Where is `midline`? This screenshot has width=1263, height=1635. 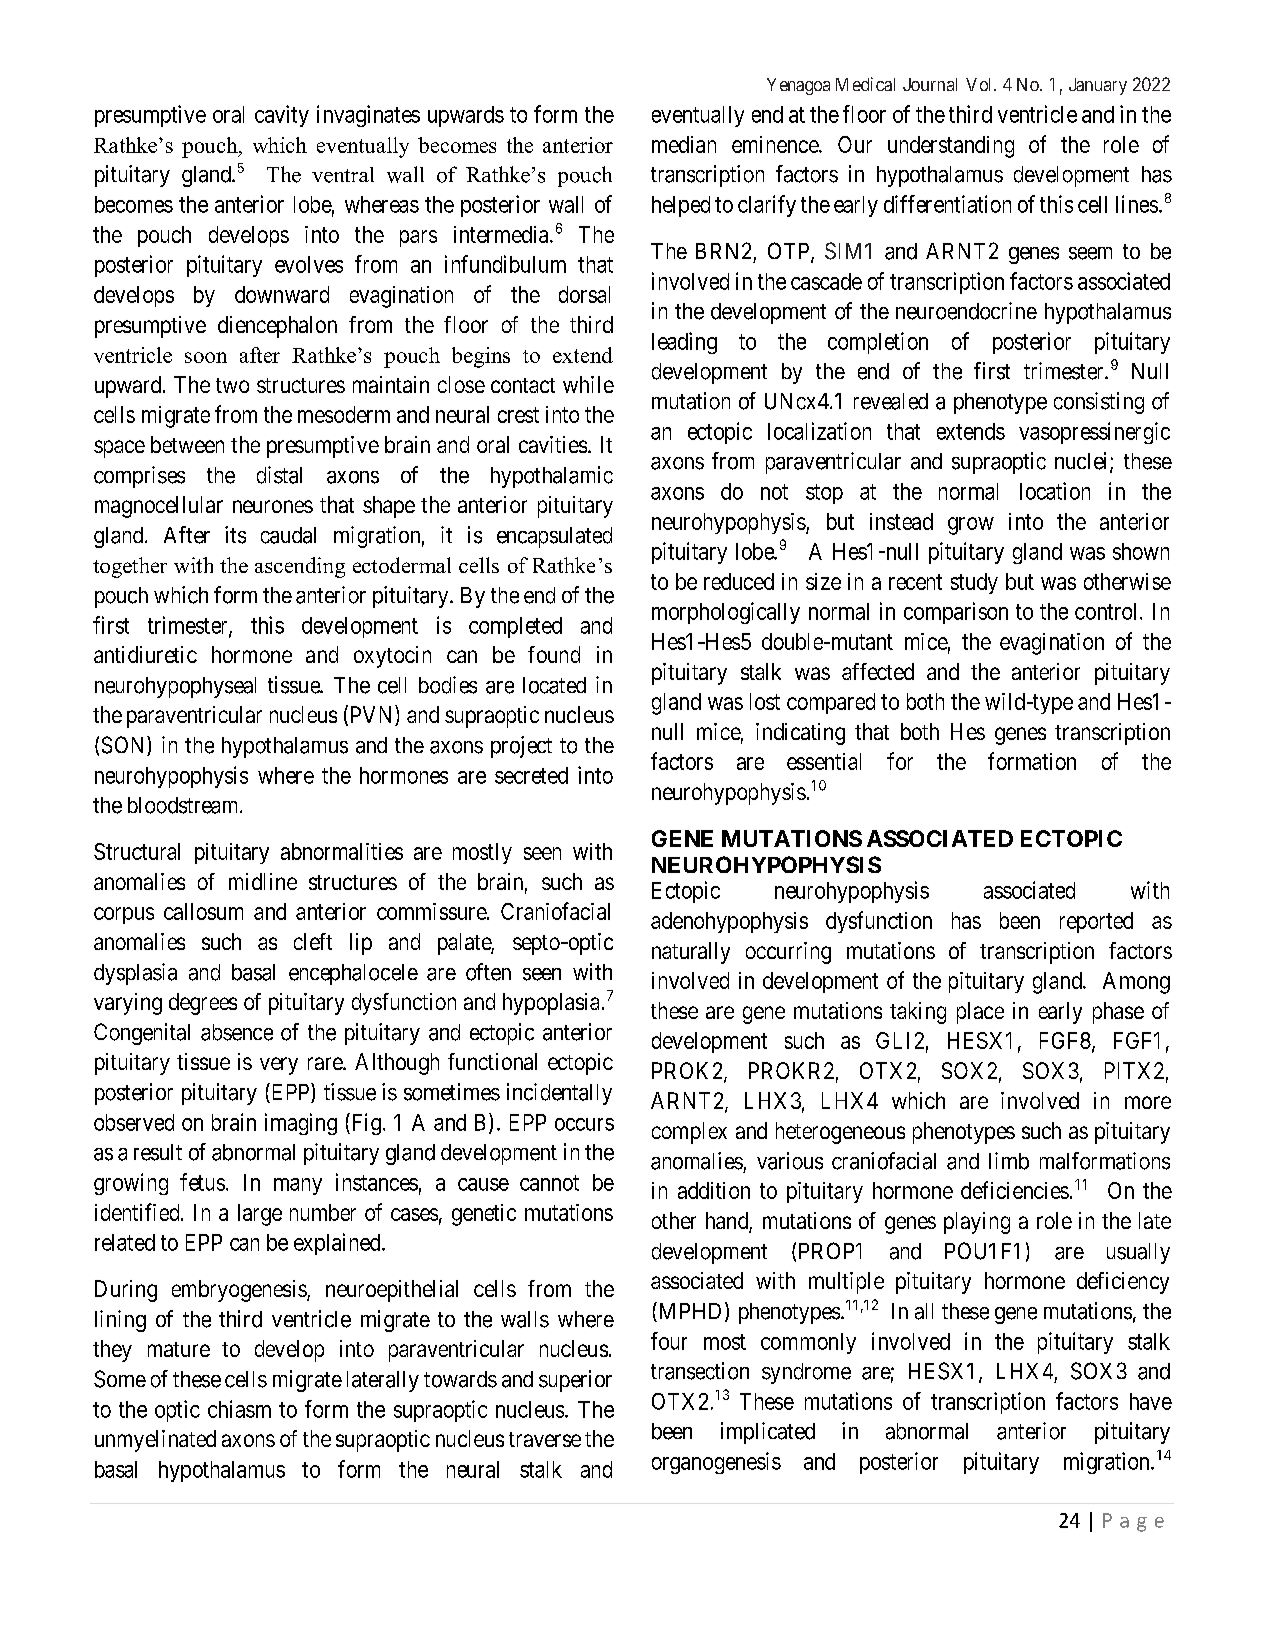 midline is located at coordinates (263, 881).
